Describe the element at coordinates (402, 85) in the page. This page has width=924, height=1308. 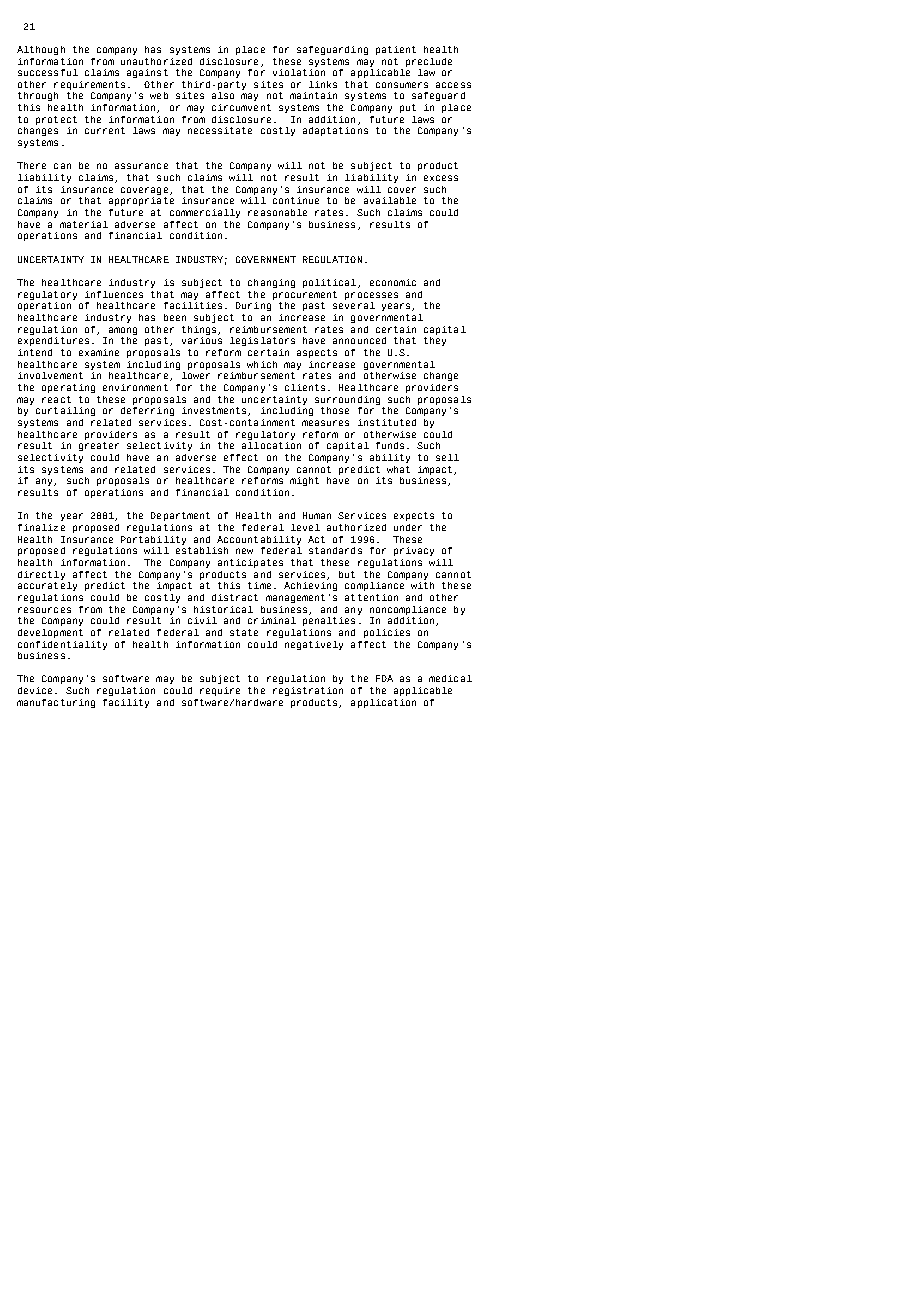
I see `consumers` at that location.
